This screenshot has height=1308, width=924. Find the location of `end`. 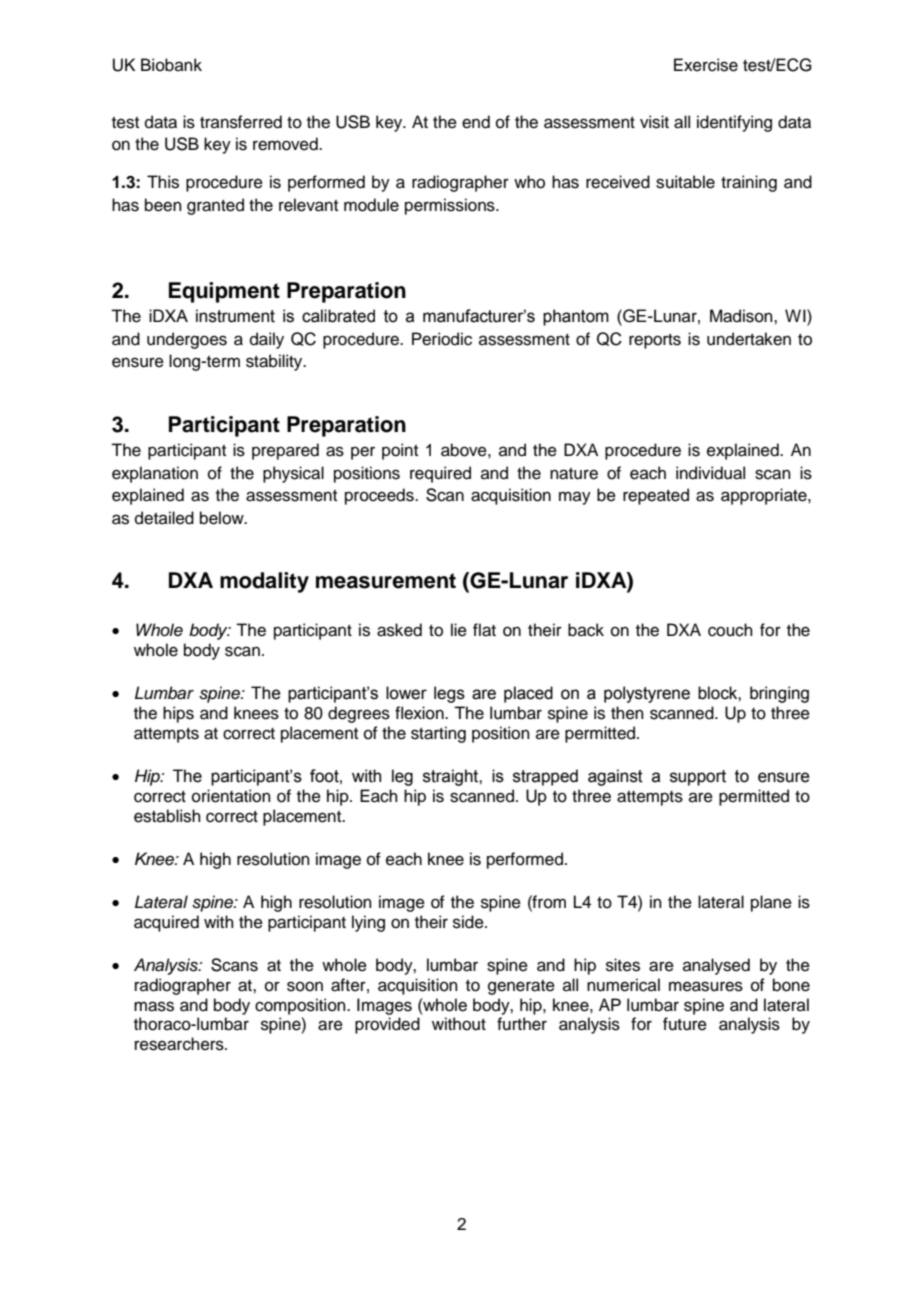

end is located at coordinates (476, 122).
